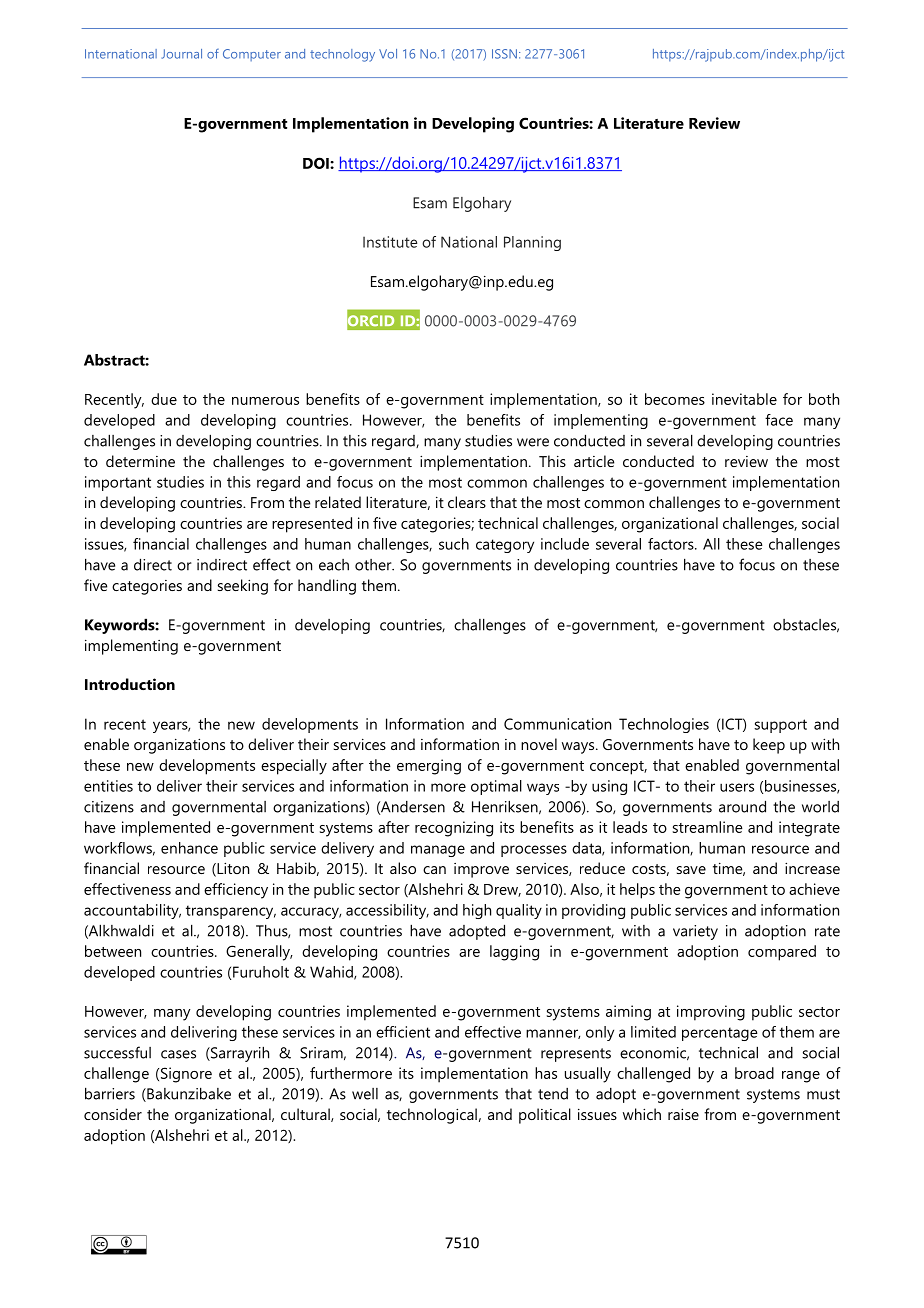 This screenshot has height=1308, width=924. What do you see at coordinates (532, 243) in the screenshot?
I see `Planning` at bounding box center [532, 243].
